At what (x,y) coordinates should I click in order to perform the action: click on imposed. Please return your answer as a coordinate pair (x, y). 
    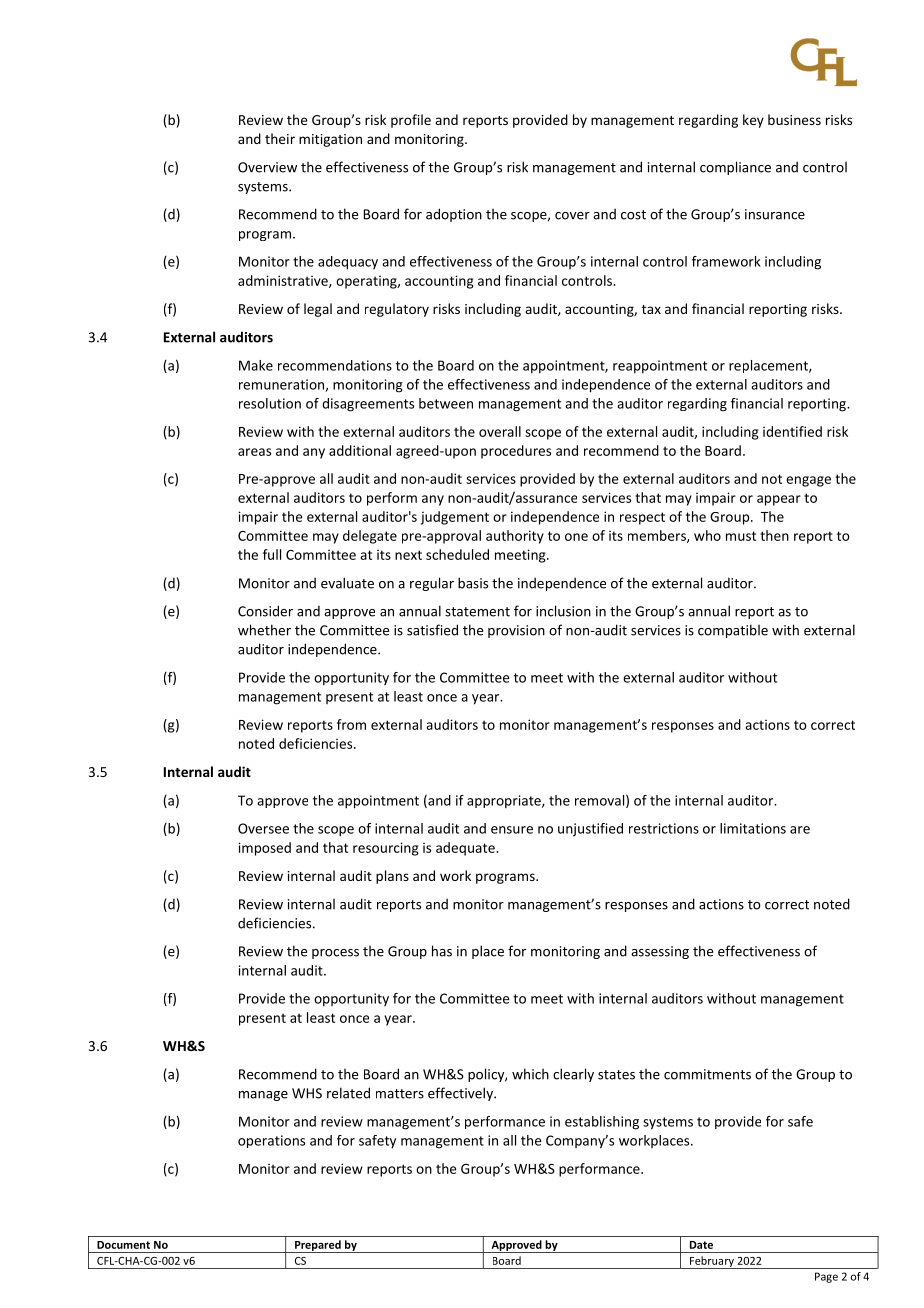
    Looking at the image, I should click on (264, 849).
